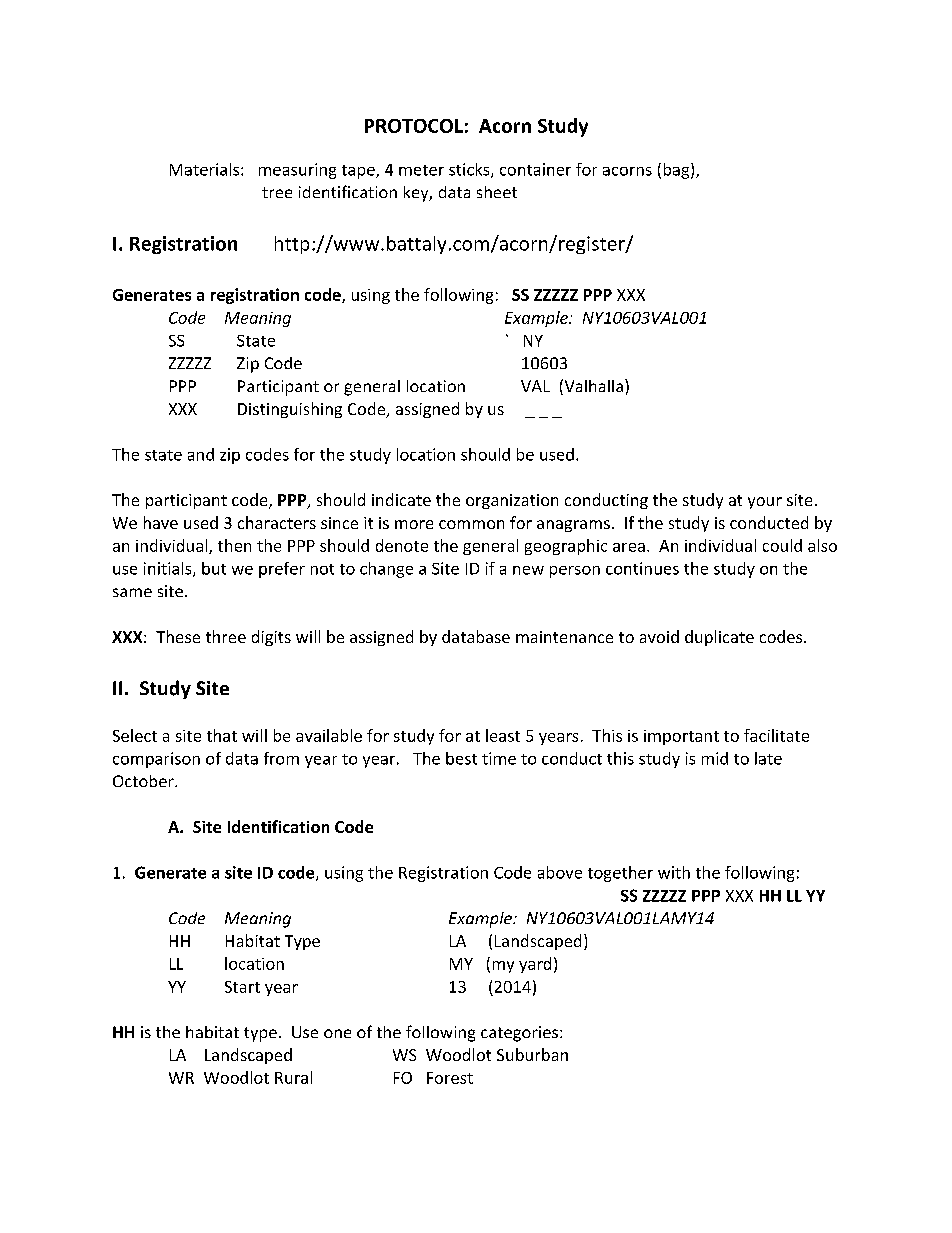 The width and height of the page is (952, 1233). What do you see at coordinates (532, 1054) in the page?
I see `Suburban` at bounding box center [532, 1054].
